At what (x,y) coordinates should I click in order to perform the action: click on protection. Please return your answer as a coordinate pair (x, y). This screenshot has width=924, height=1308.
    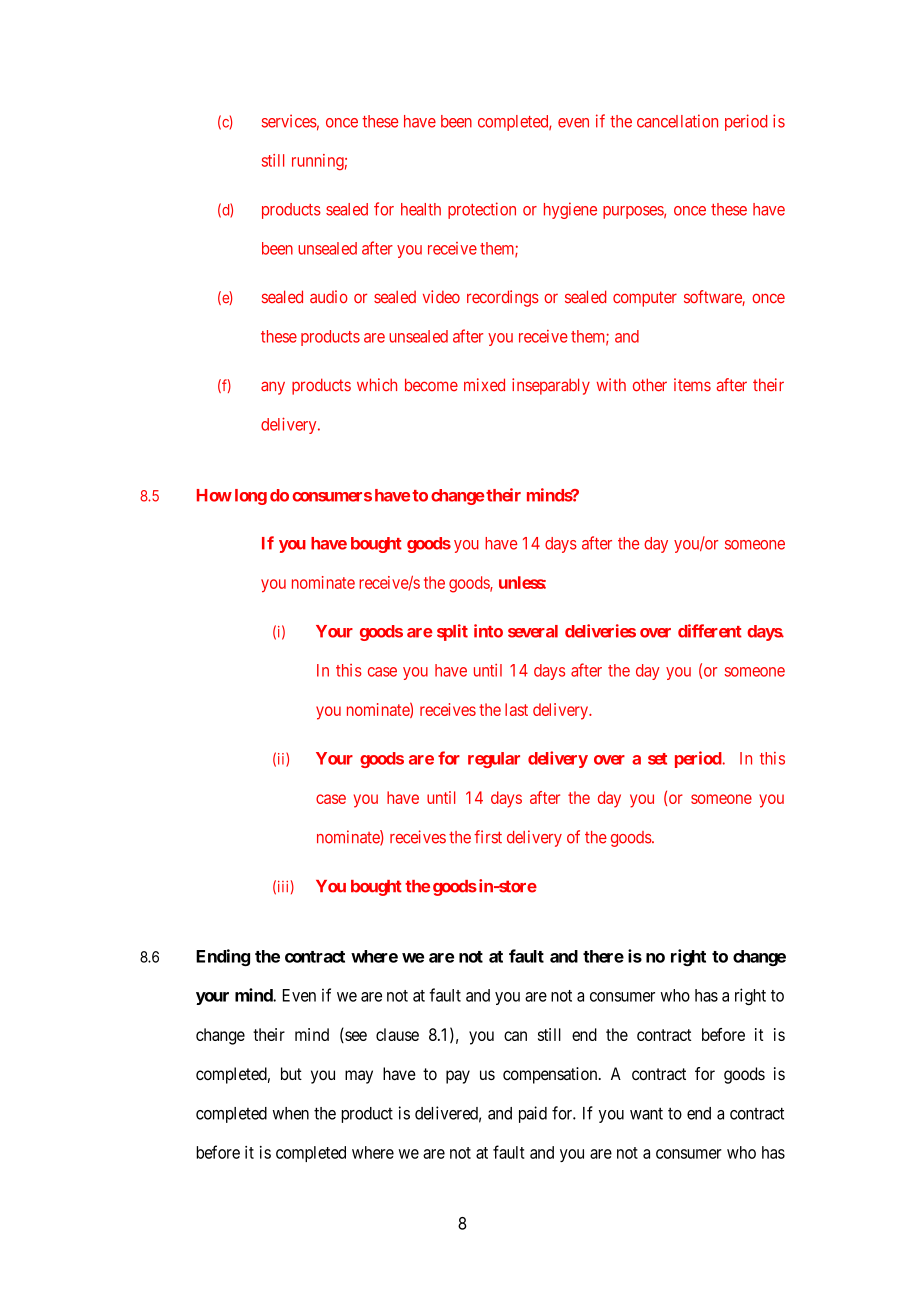
    Looking at the image, I should click on (482, 210).
